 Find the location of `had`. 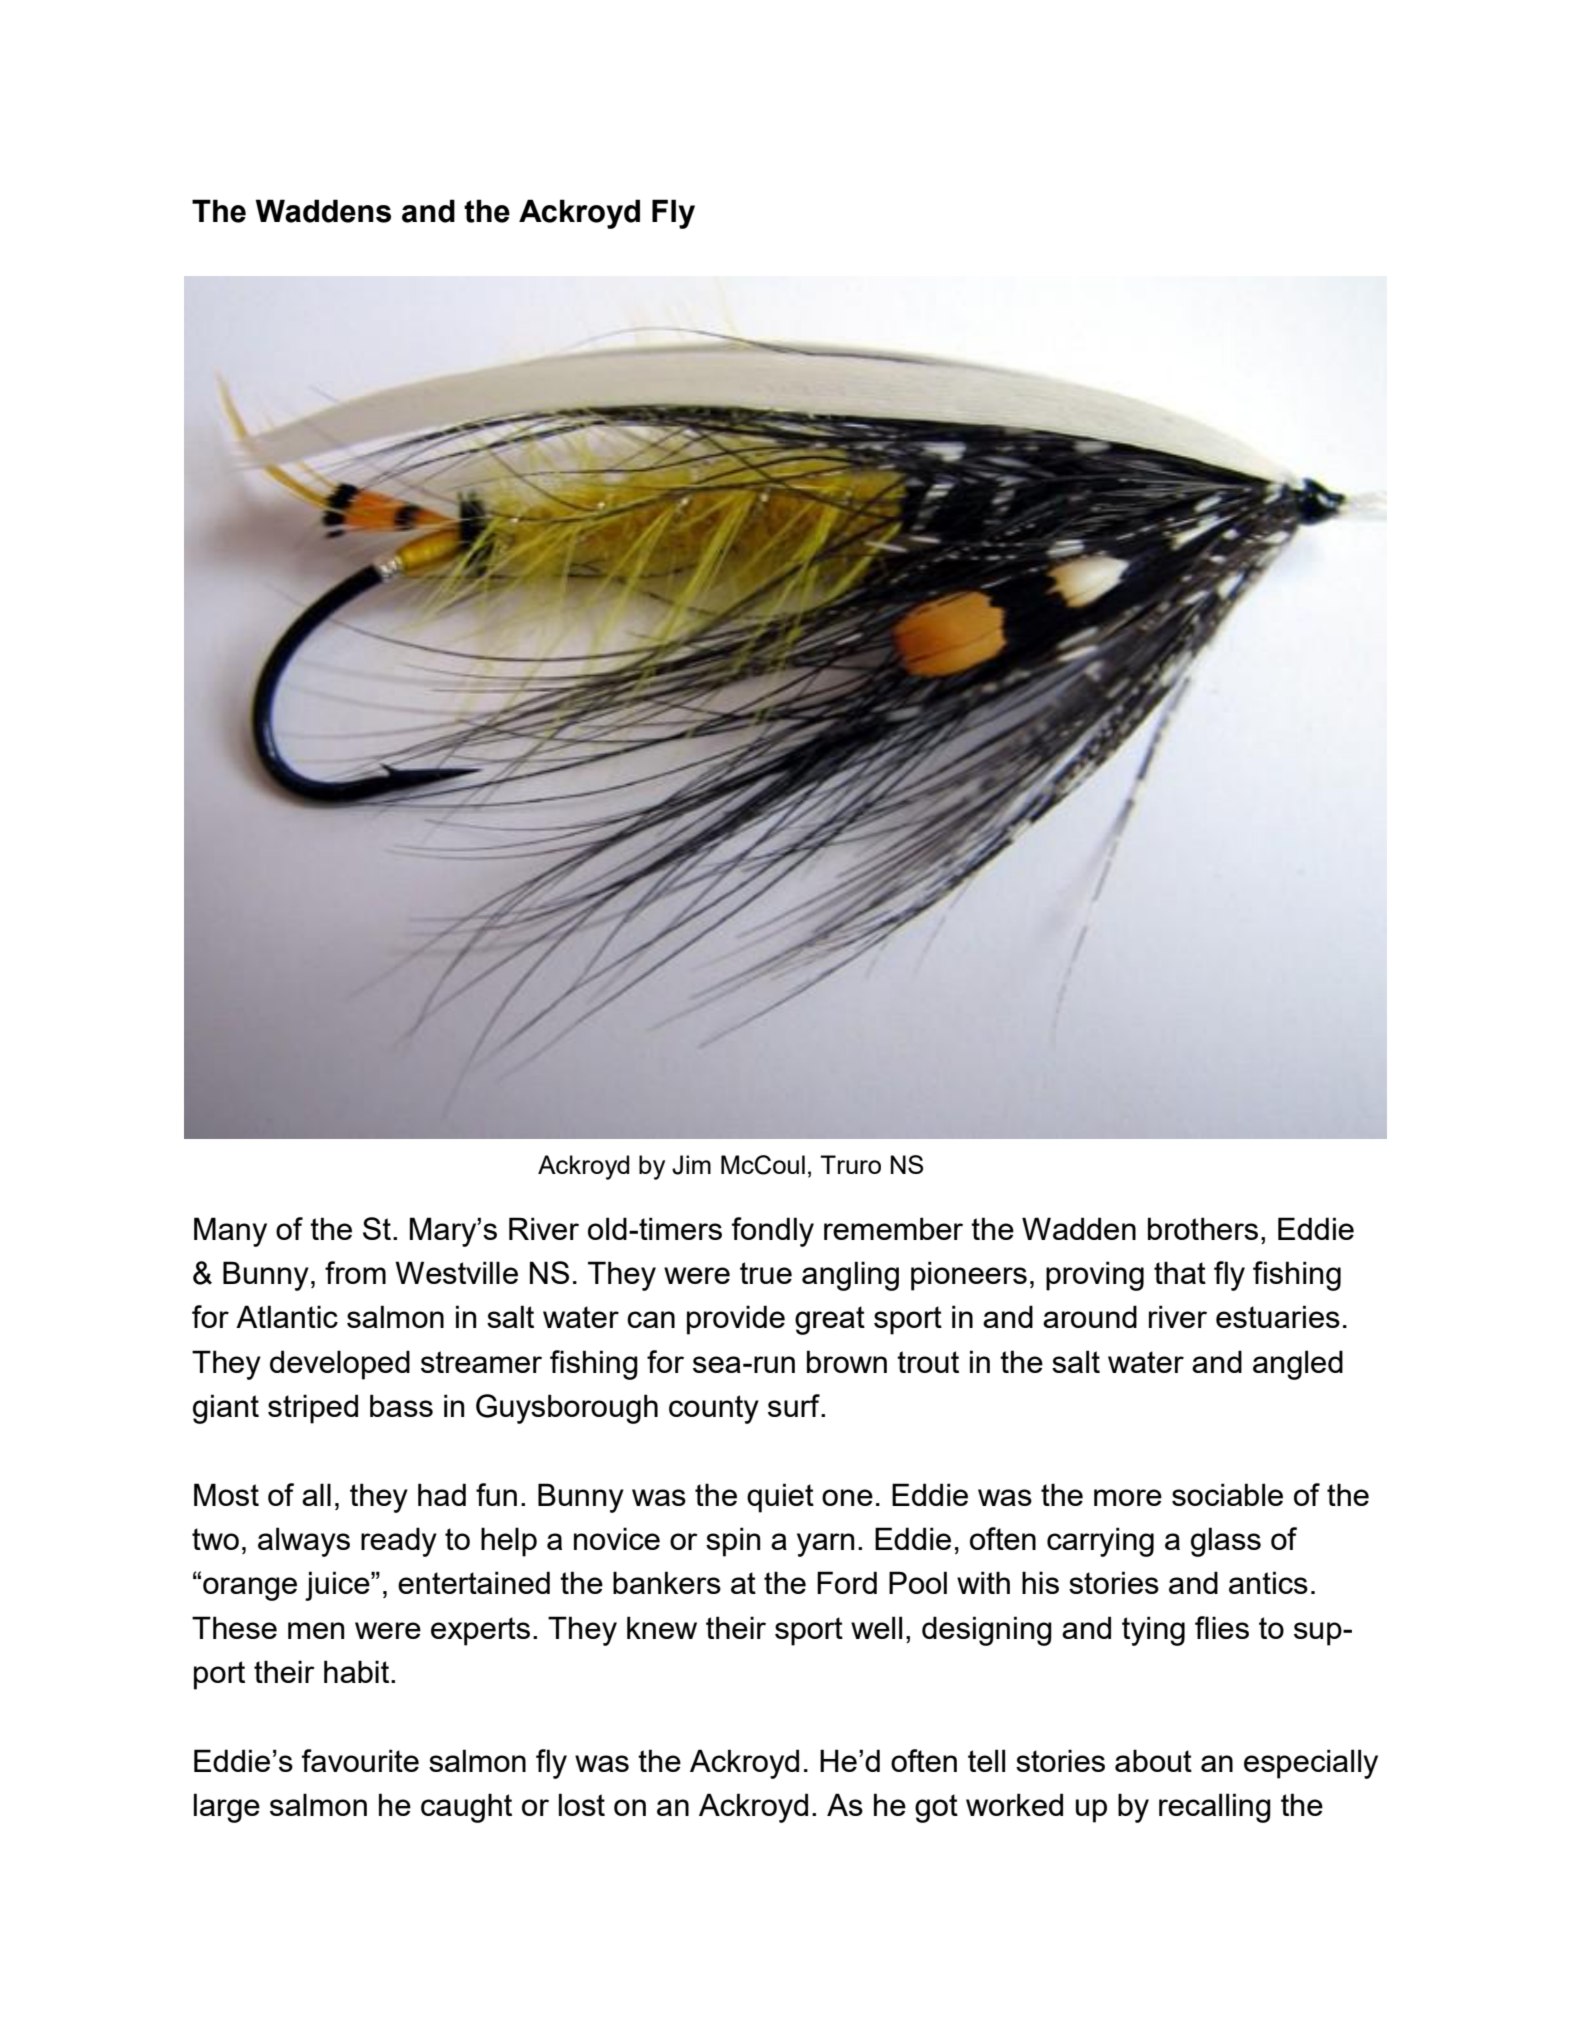

had is located at coordinates (442, 1494).
